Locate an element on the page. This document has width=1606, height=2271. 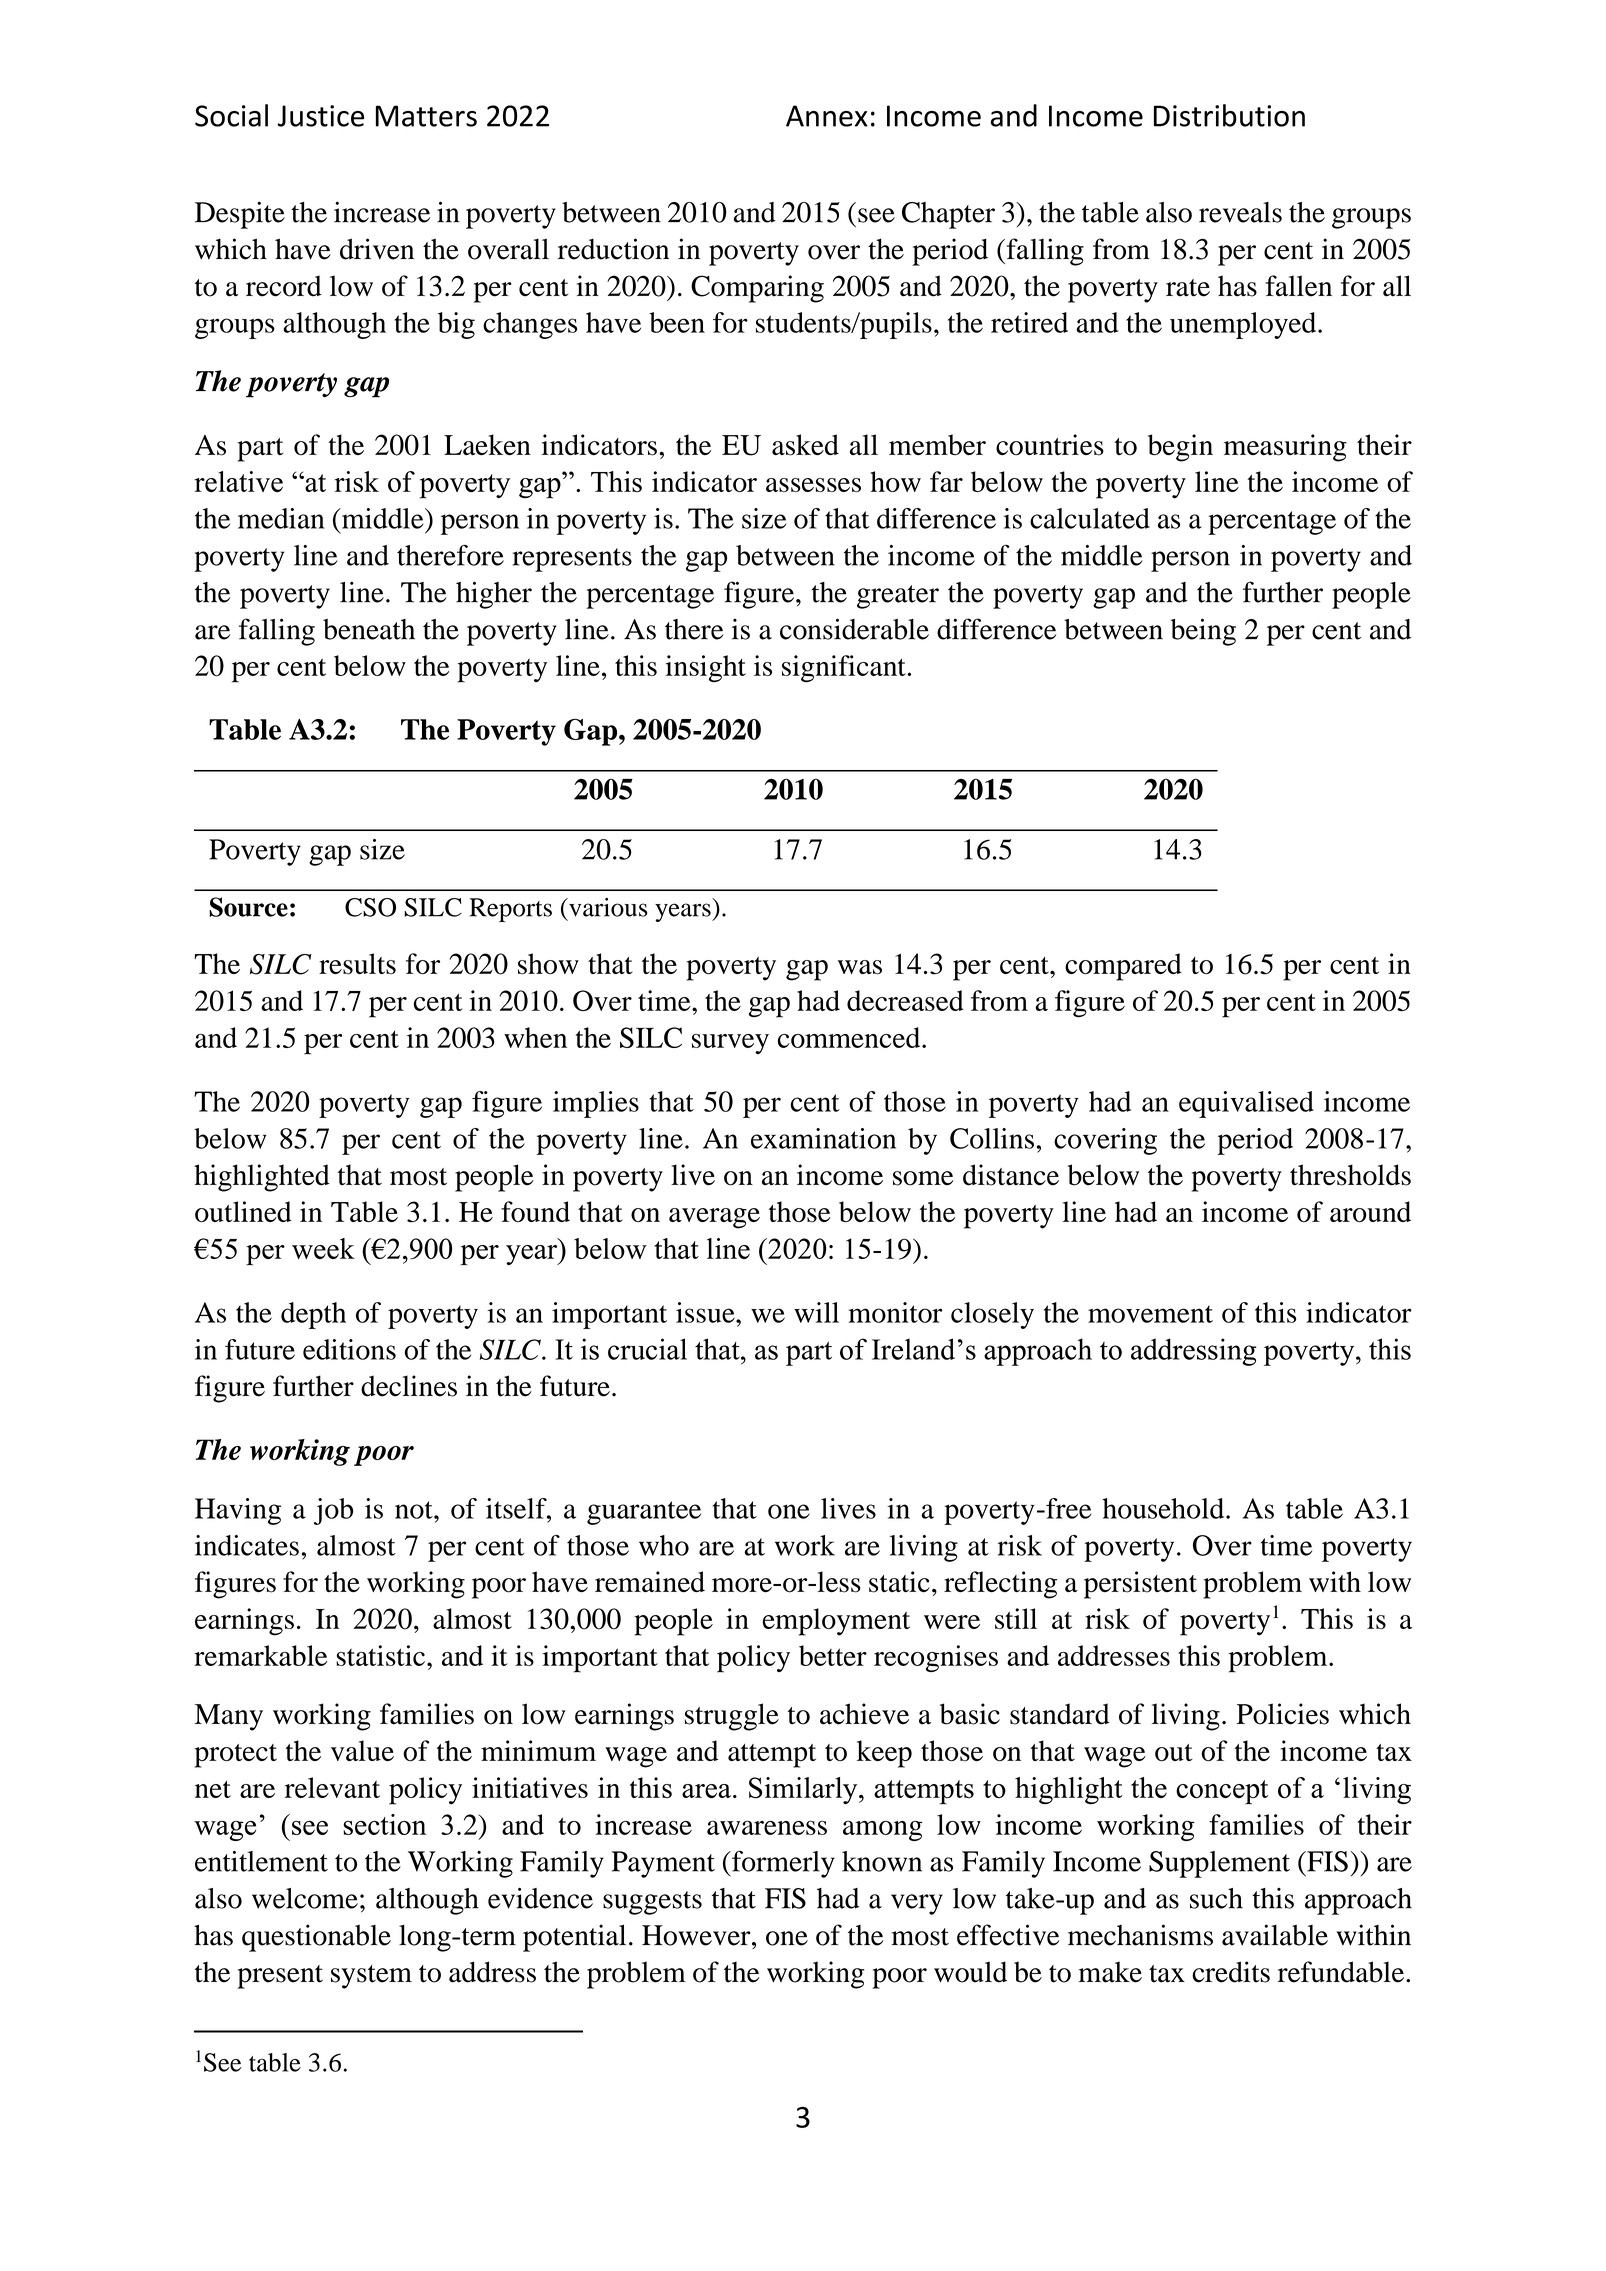
household is located at coordinates (1164, 1508).
